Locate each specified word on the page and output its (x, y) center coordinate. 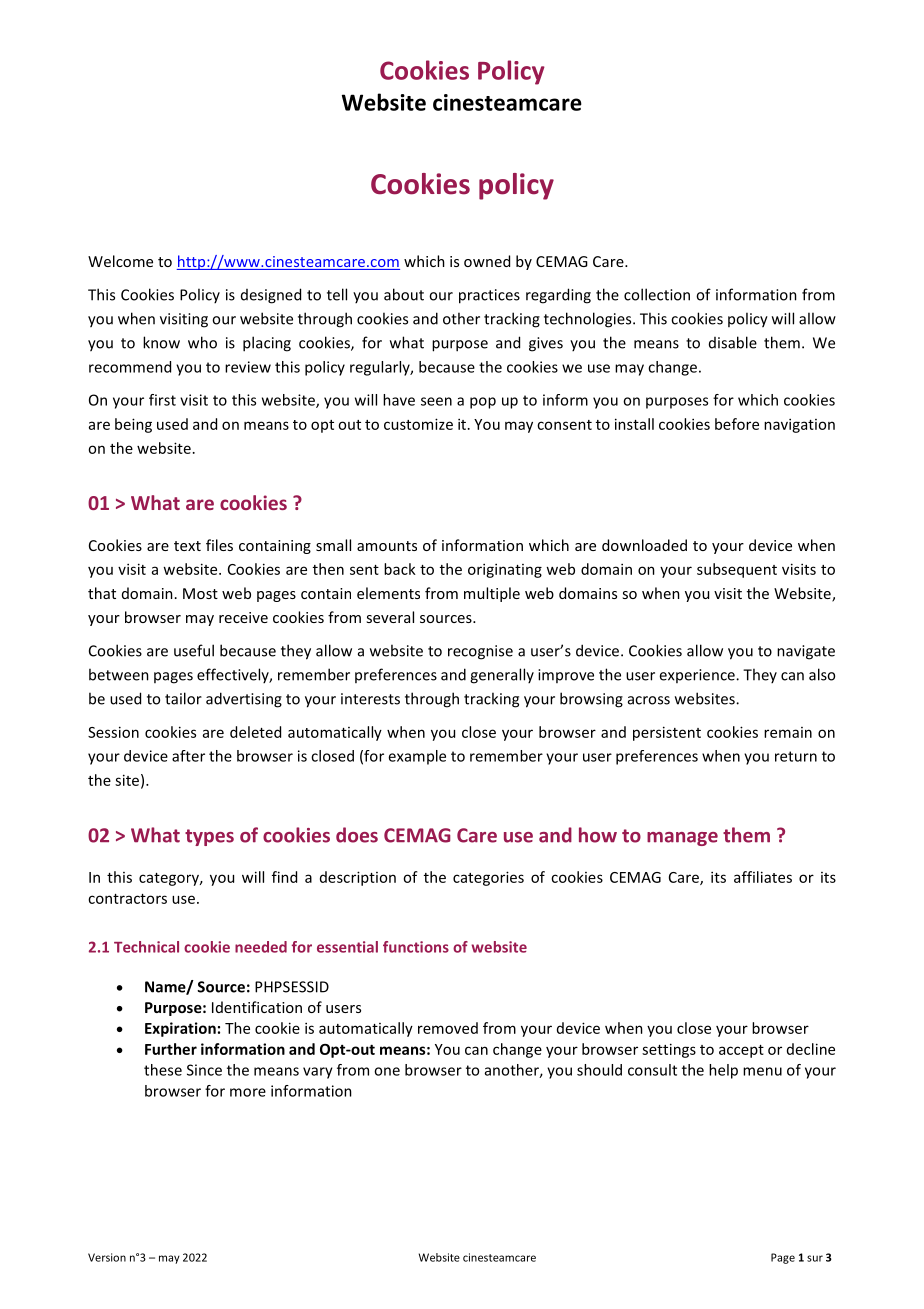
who (202, 342)
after (188, 756)
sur (815, 1258)
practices (489, 296)
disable (733, 342)
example (417, 757)
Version (107, 1257)
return (796, 756)
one (387, 1071)
